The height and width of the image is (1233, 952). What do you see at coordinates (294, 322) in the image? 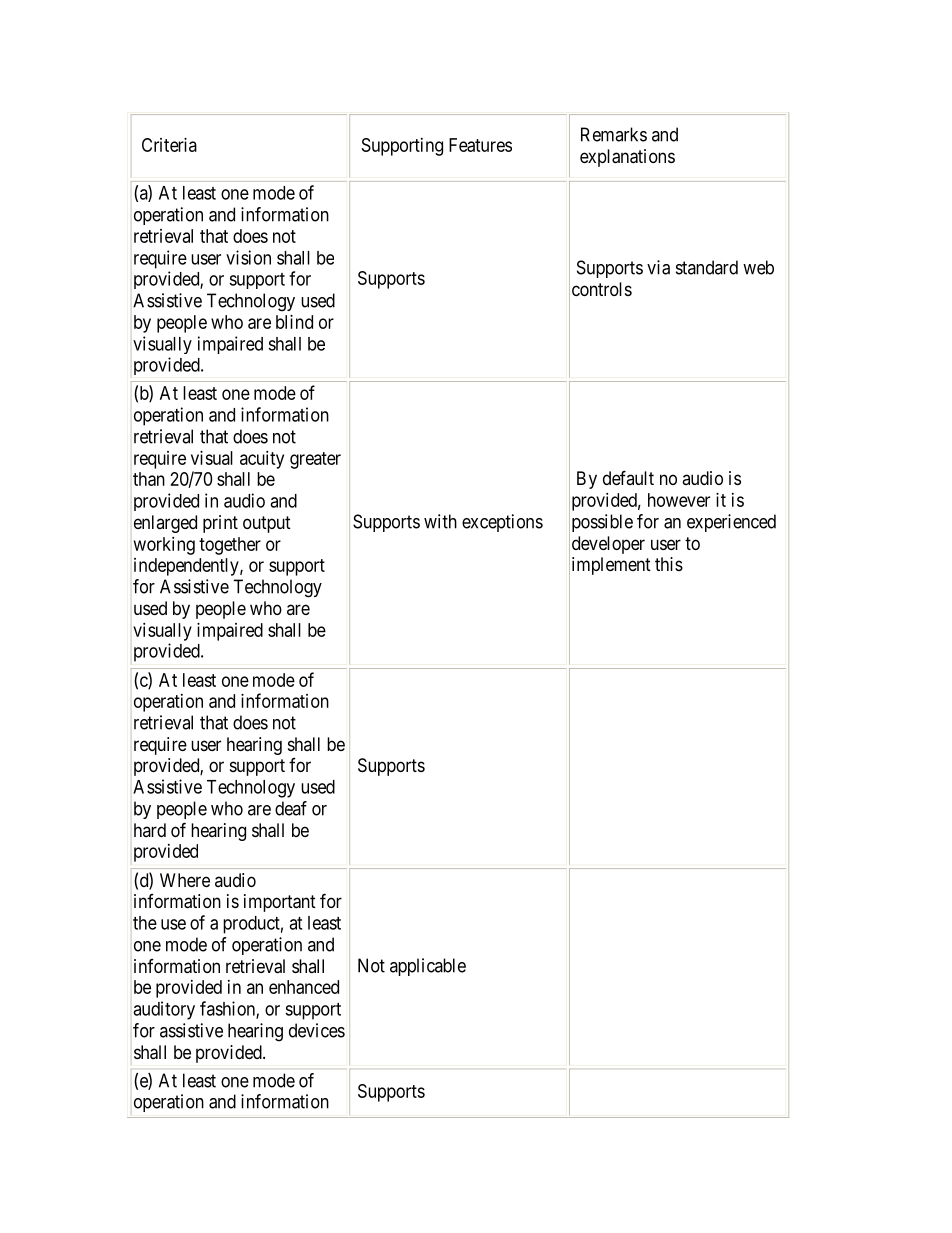
I see `blind` at bounding box center [294, 322].
